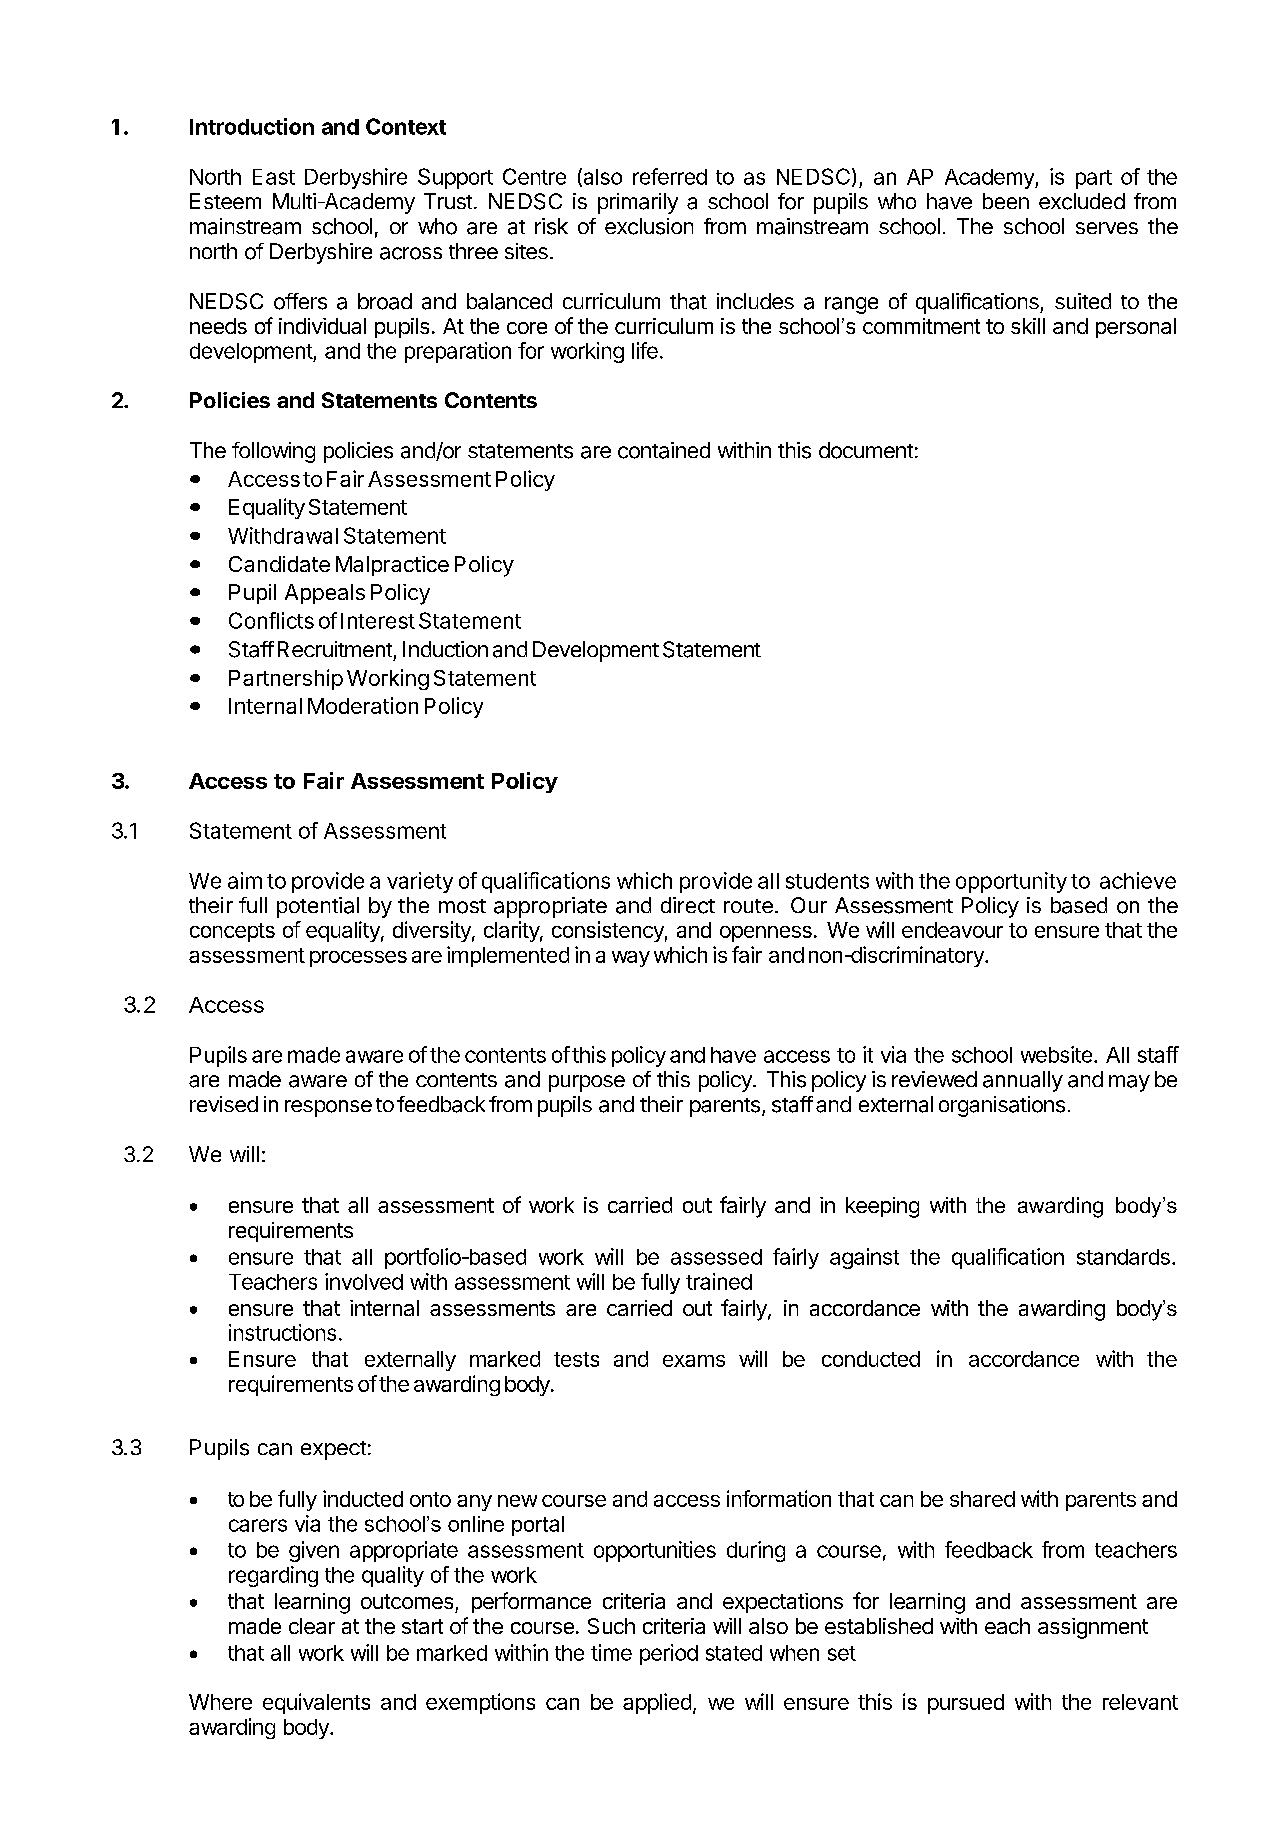 The width and height of the screenshot is (1287, 1822). What do you see at coordinates (688, 905) in the screenshot?
I see `direct` at bounding box center [688, 905].
